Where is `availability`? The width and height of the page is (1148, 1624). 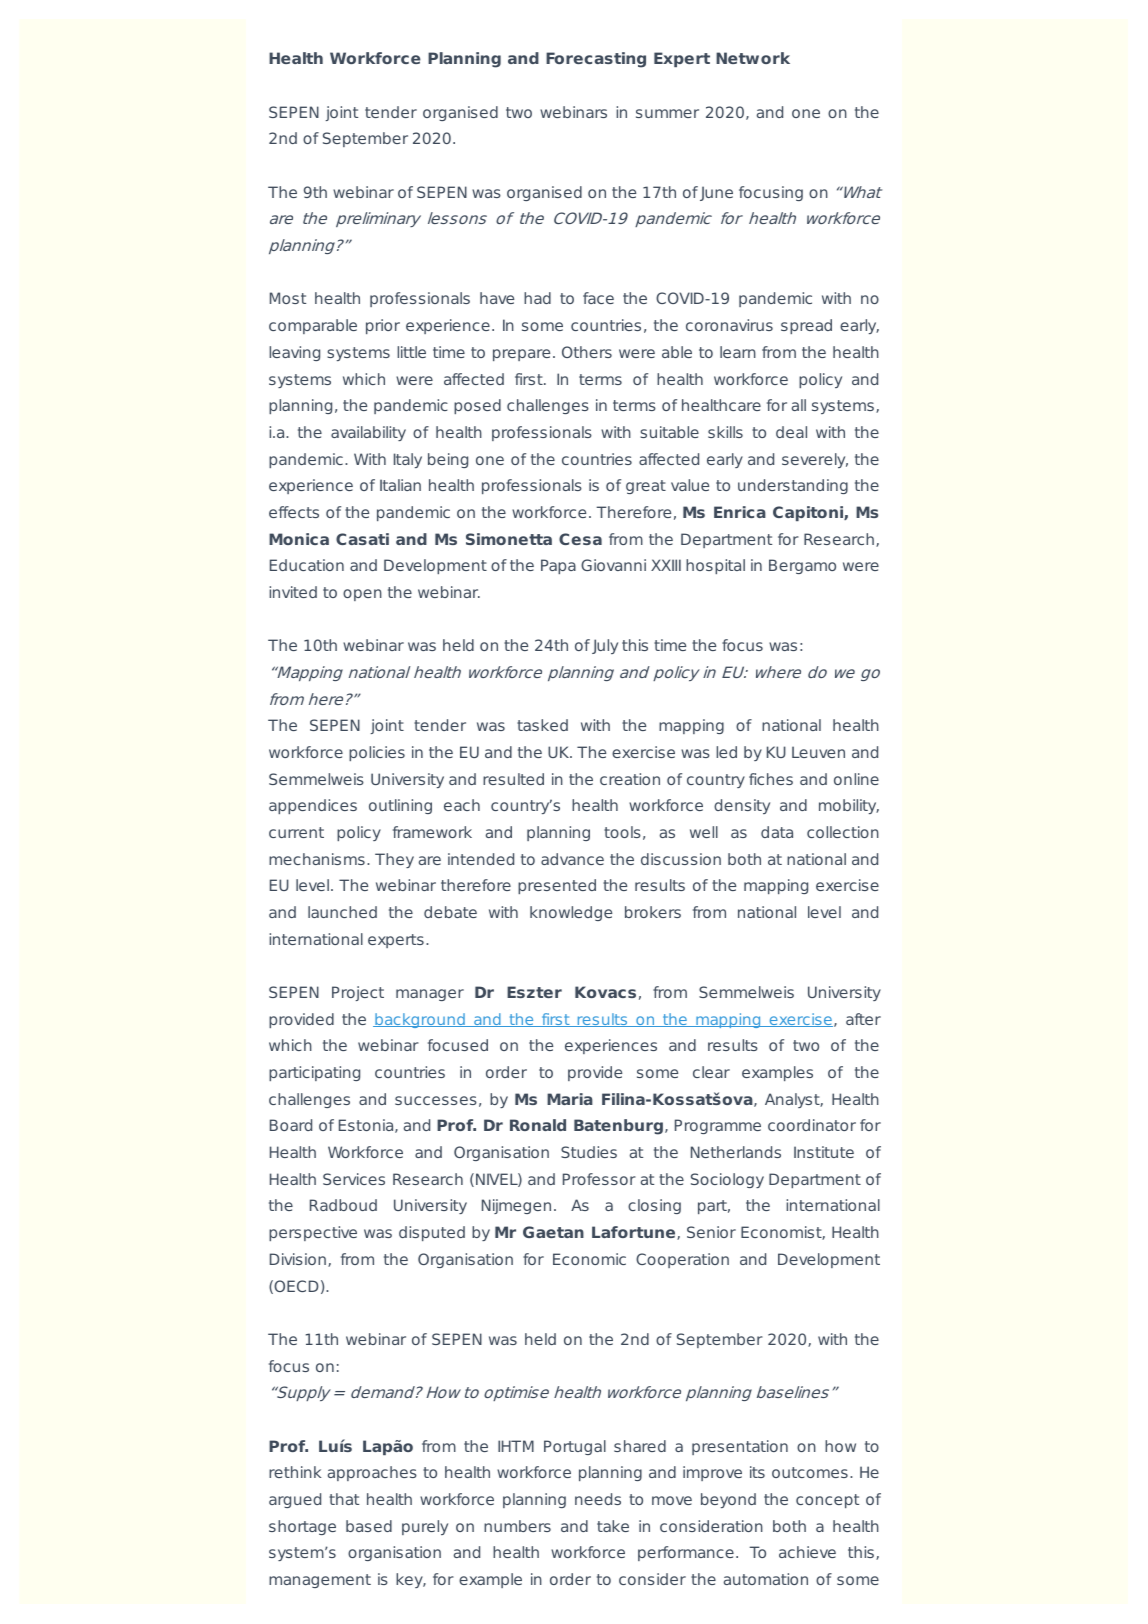
availability is located at coordinates (368, 433).
